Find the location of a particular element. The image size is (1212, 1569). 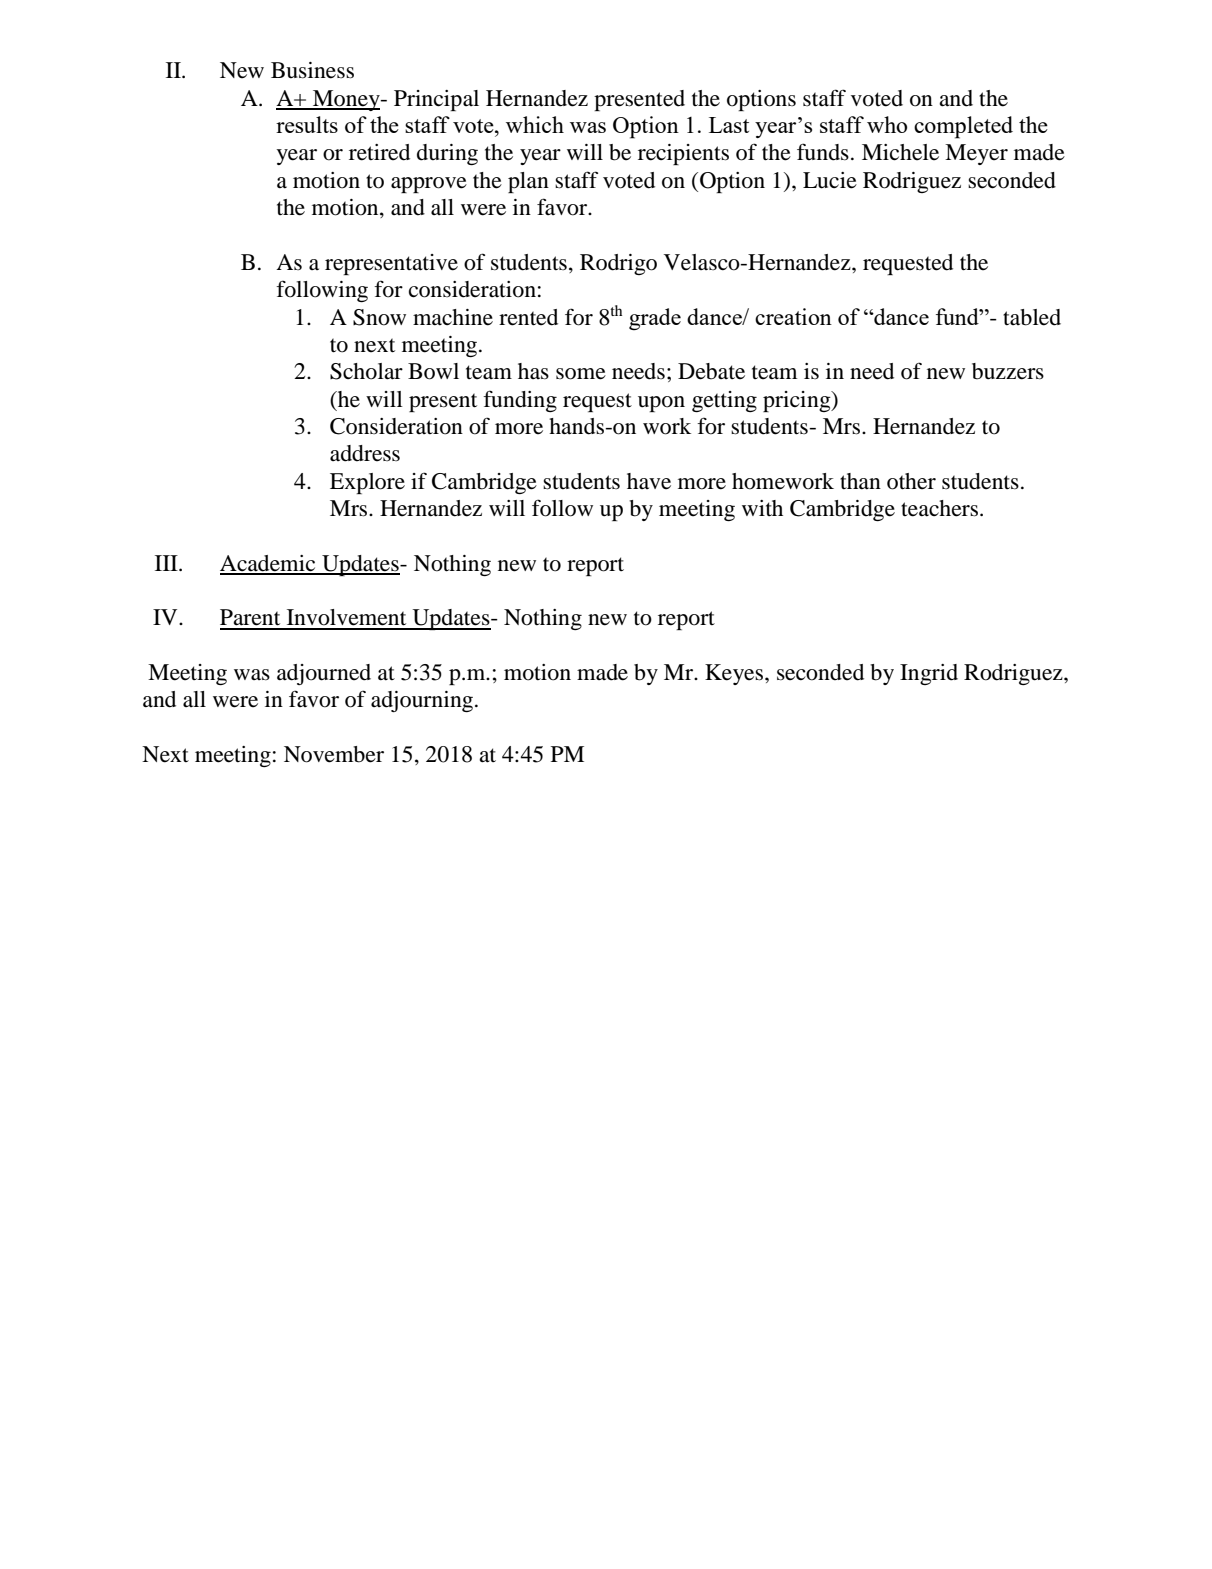

Ingrid is located at coordinates (929, 674).
